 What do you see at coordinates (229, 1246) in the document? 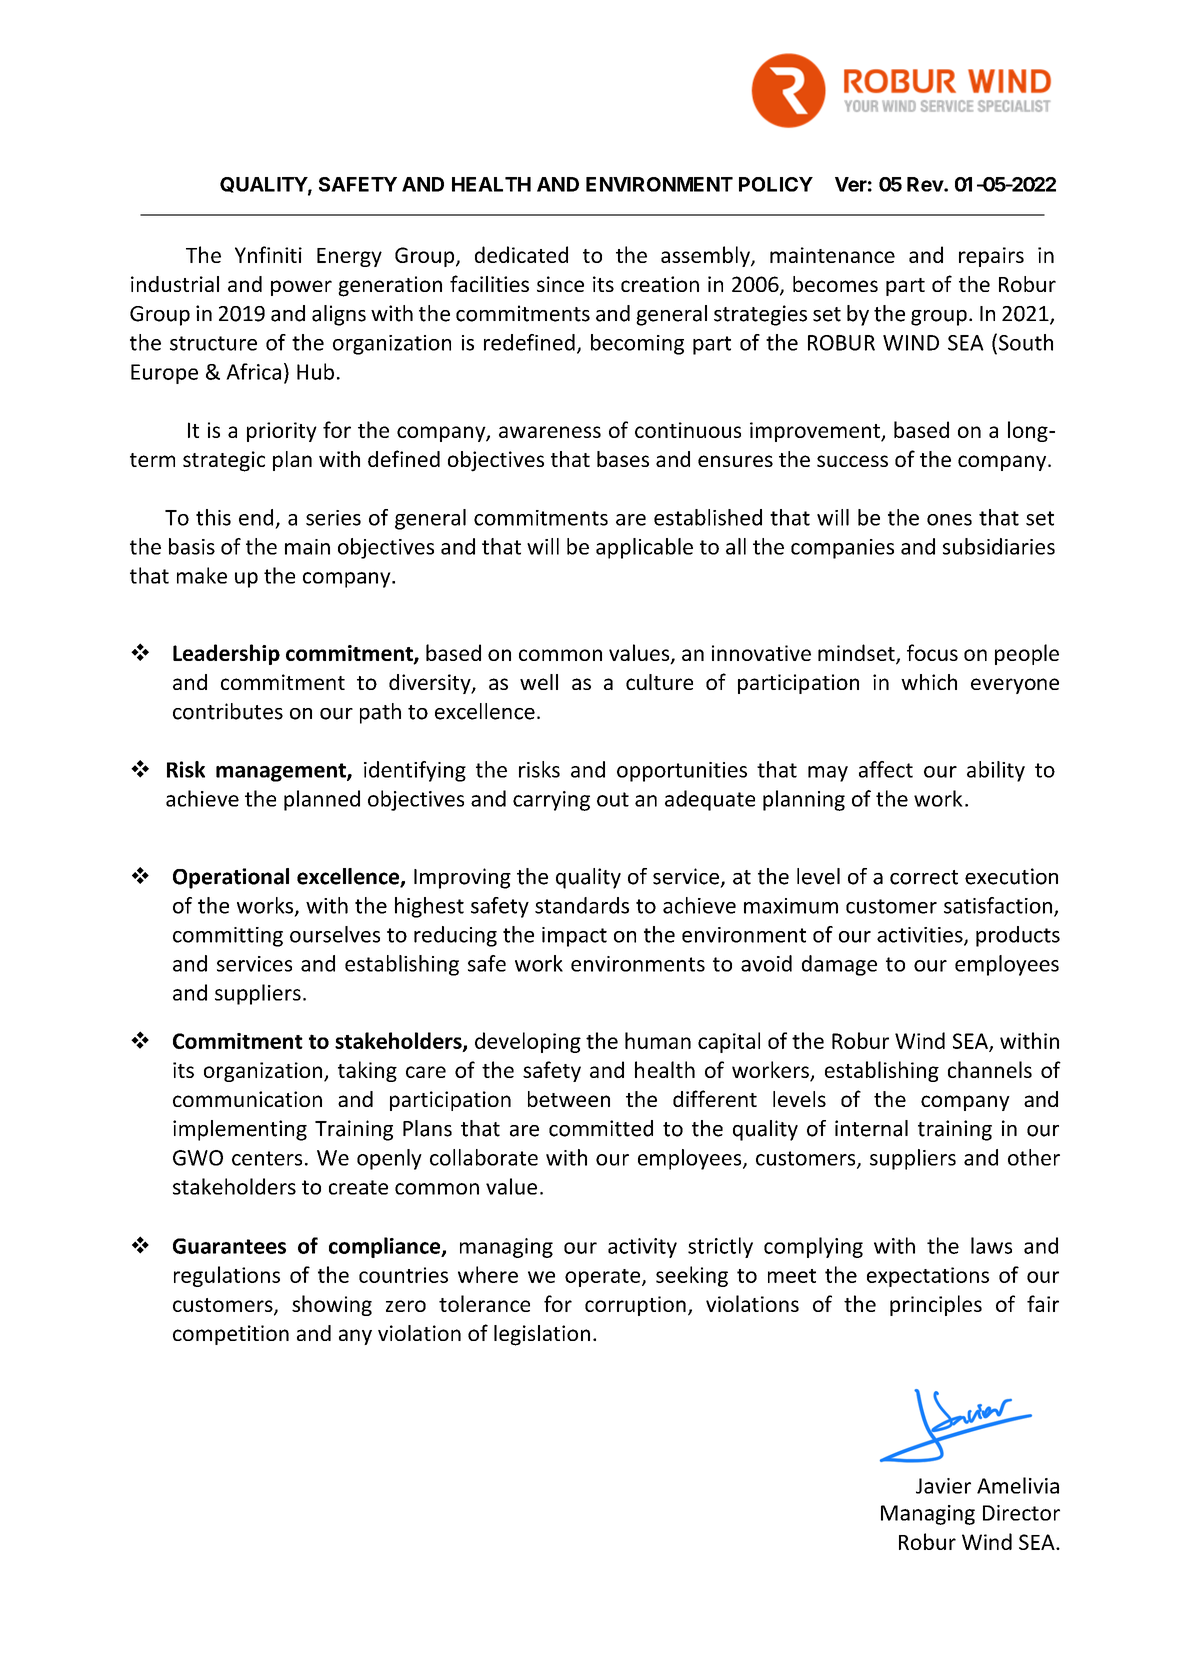
I see `Guarantees` at bounding box center [229, 1246].
